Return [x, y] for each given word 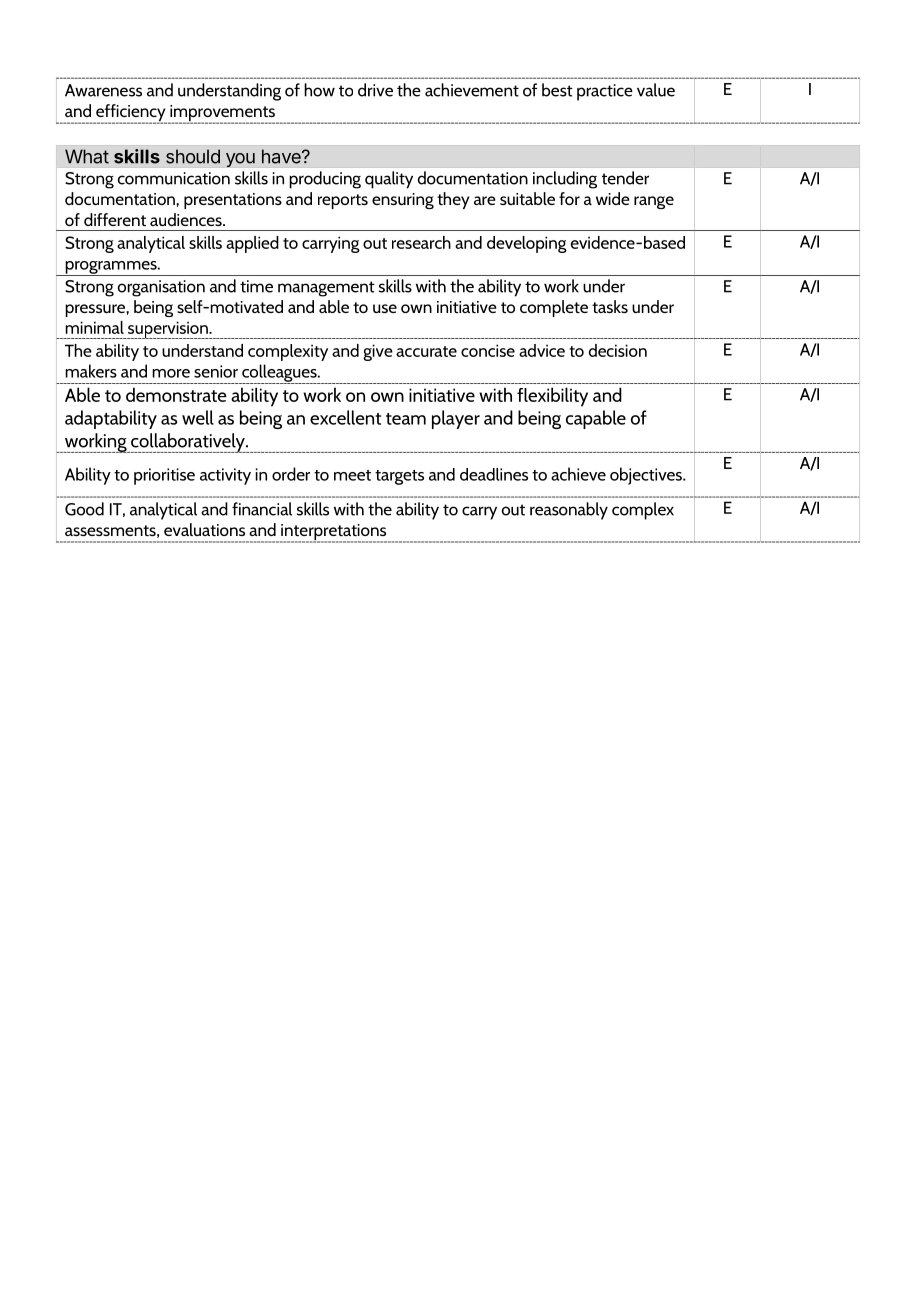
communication [174, 178]
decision [618, 350]
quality [389, 180]
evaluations [204, 529]
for [569, 198]
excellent [345, 417]
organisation [161, 288]
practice [605, 92]
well [198, 417]
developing [527, 244]
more [171, 373]
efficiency [130, 114]
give [378, 352]
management [326, 289]
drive [375, 90]
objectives [647, 476]
